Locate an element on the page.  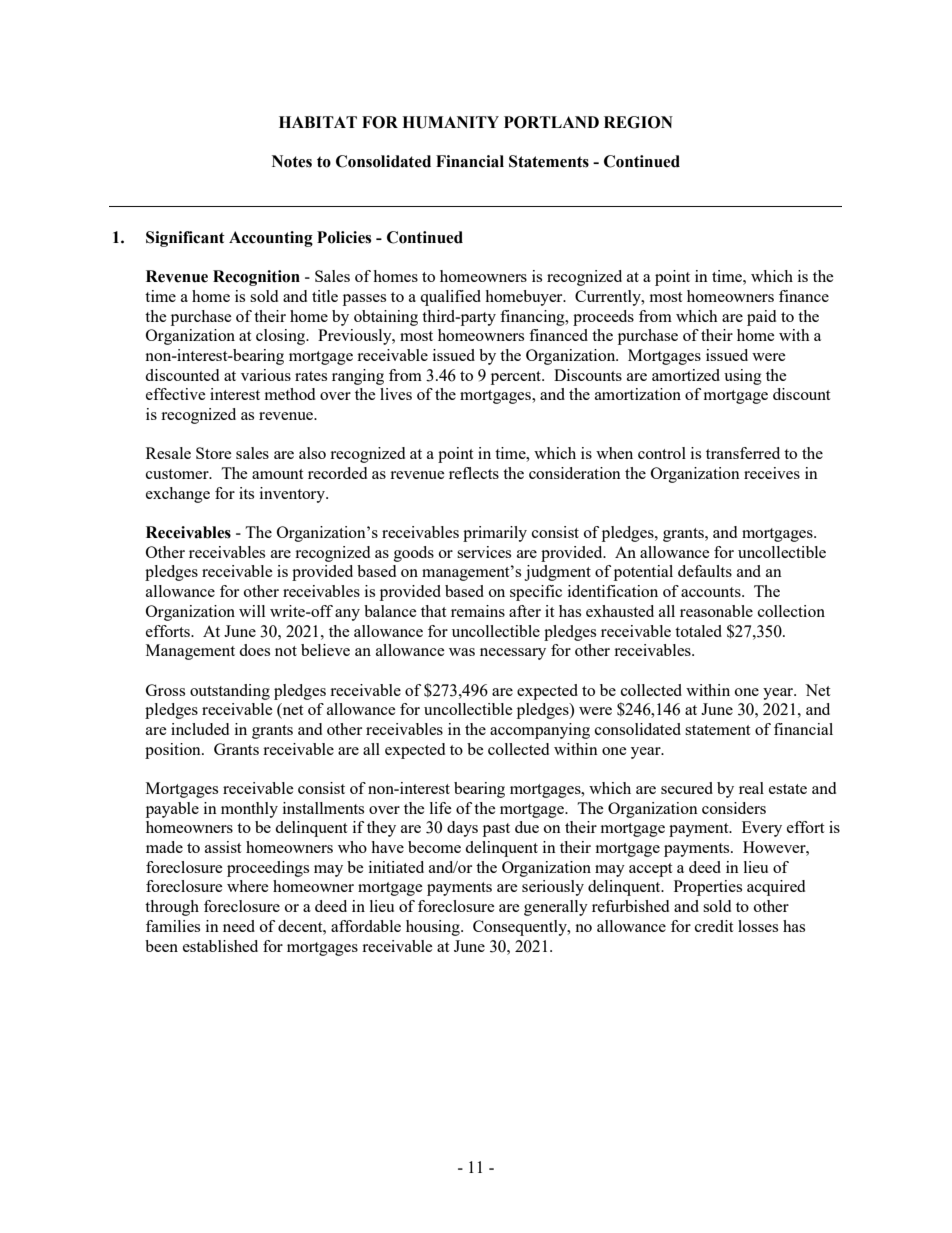
reasonable is located at coordinates (716, 611).
